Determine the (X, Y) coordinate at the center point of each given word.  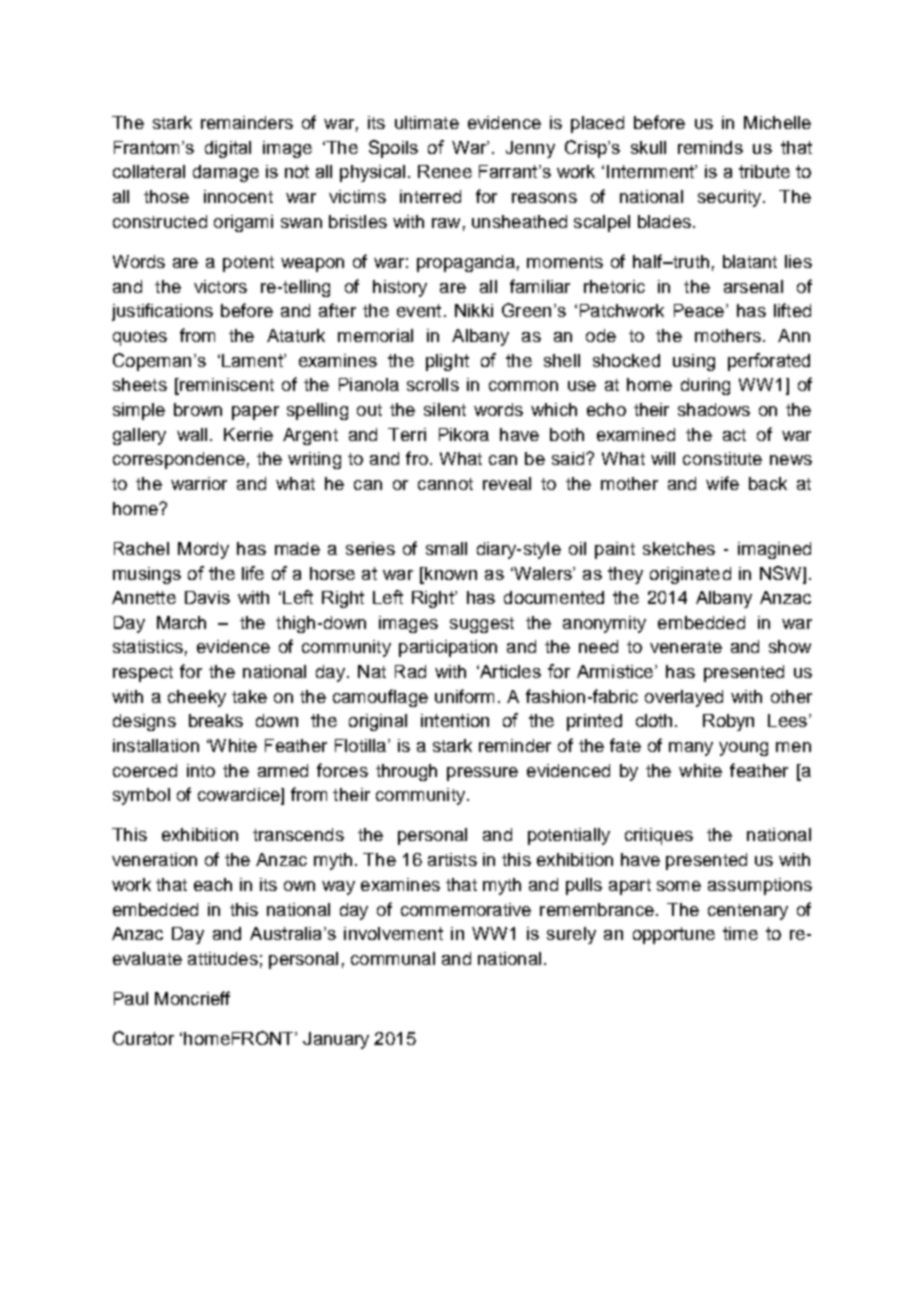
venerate (686, 647)
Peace (699, 310)
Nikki (474, 310)
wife (722, 483)
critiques (659, 836)
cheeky (197, 698)
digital (228, 149)
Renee (445, 171)
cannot (445, 484)
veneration (154, 859)
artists (452, 859)
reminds (710, 147)
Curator (143, 1038)
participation (448, 648)
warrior (199, 483)
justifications (162, 312)
